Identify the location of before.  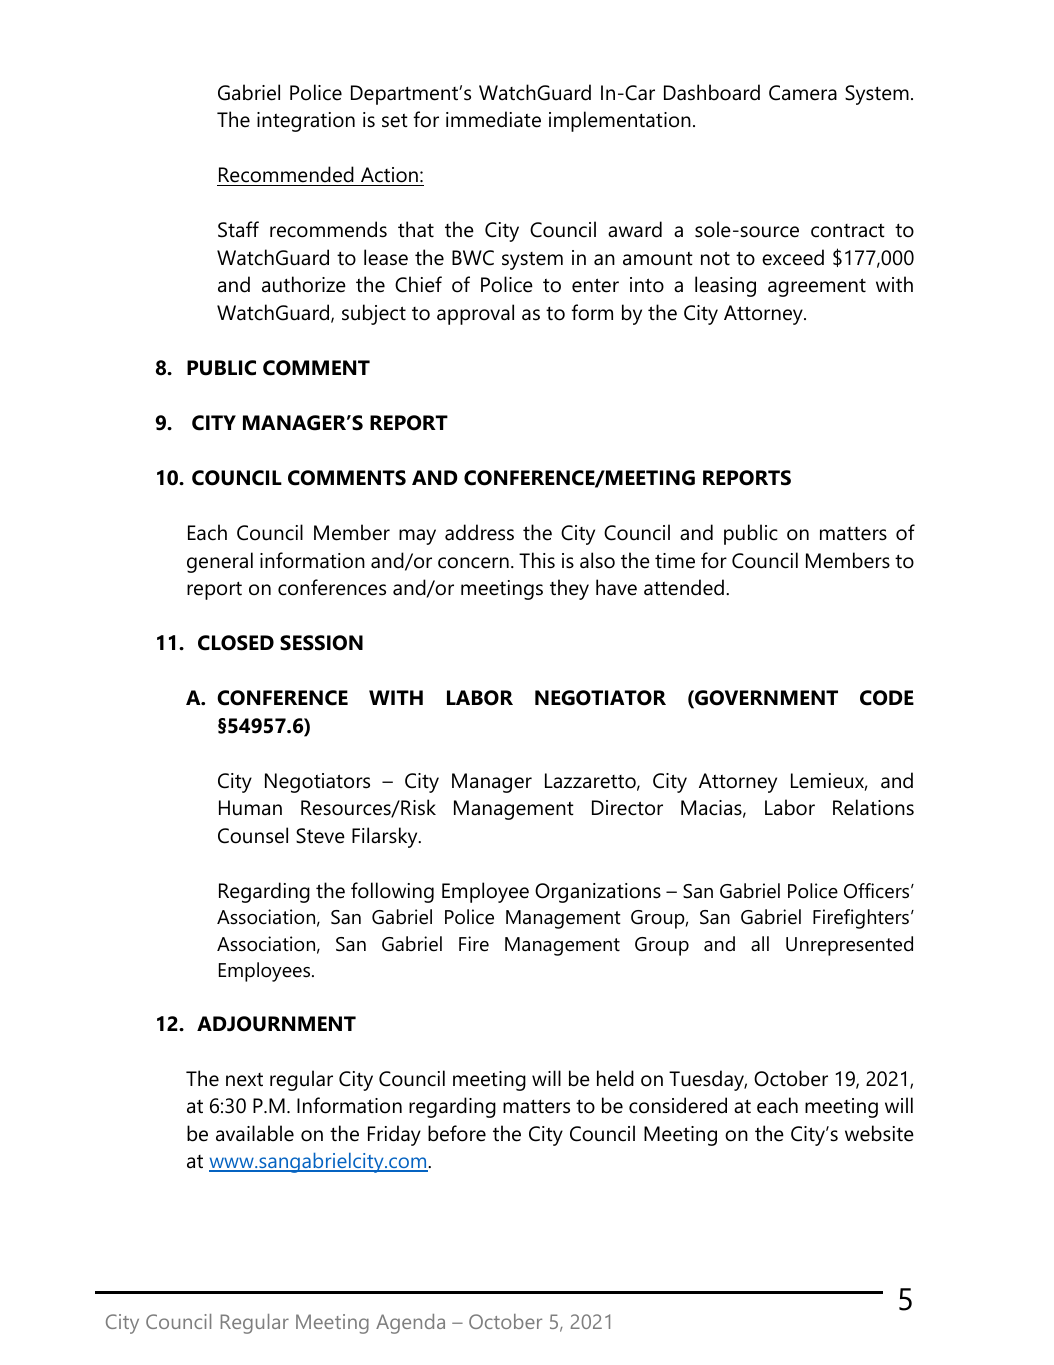
(457, 1133).
